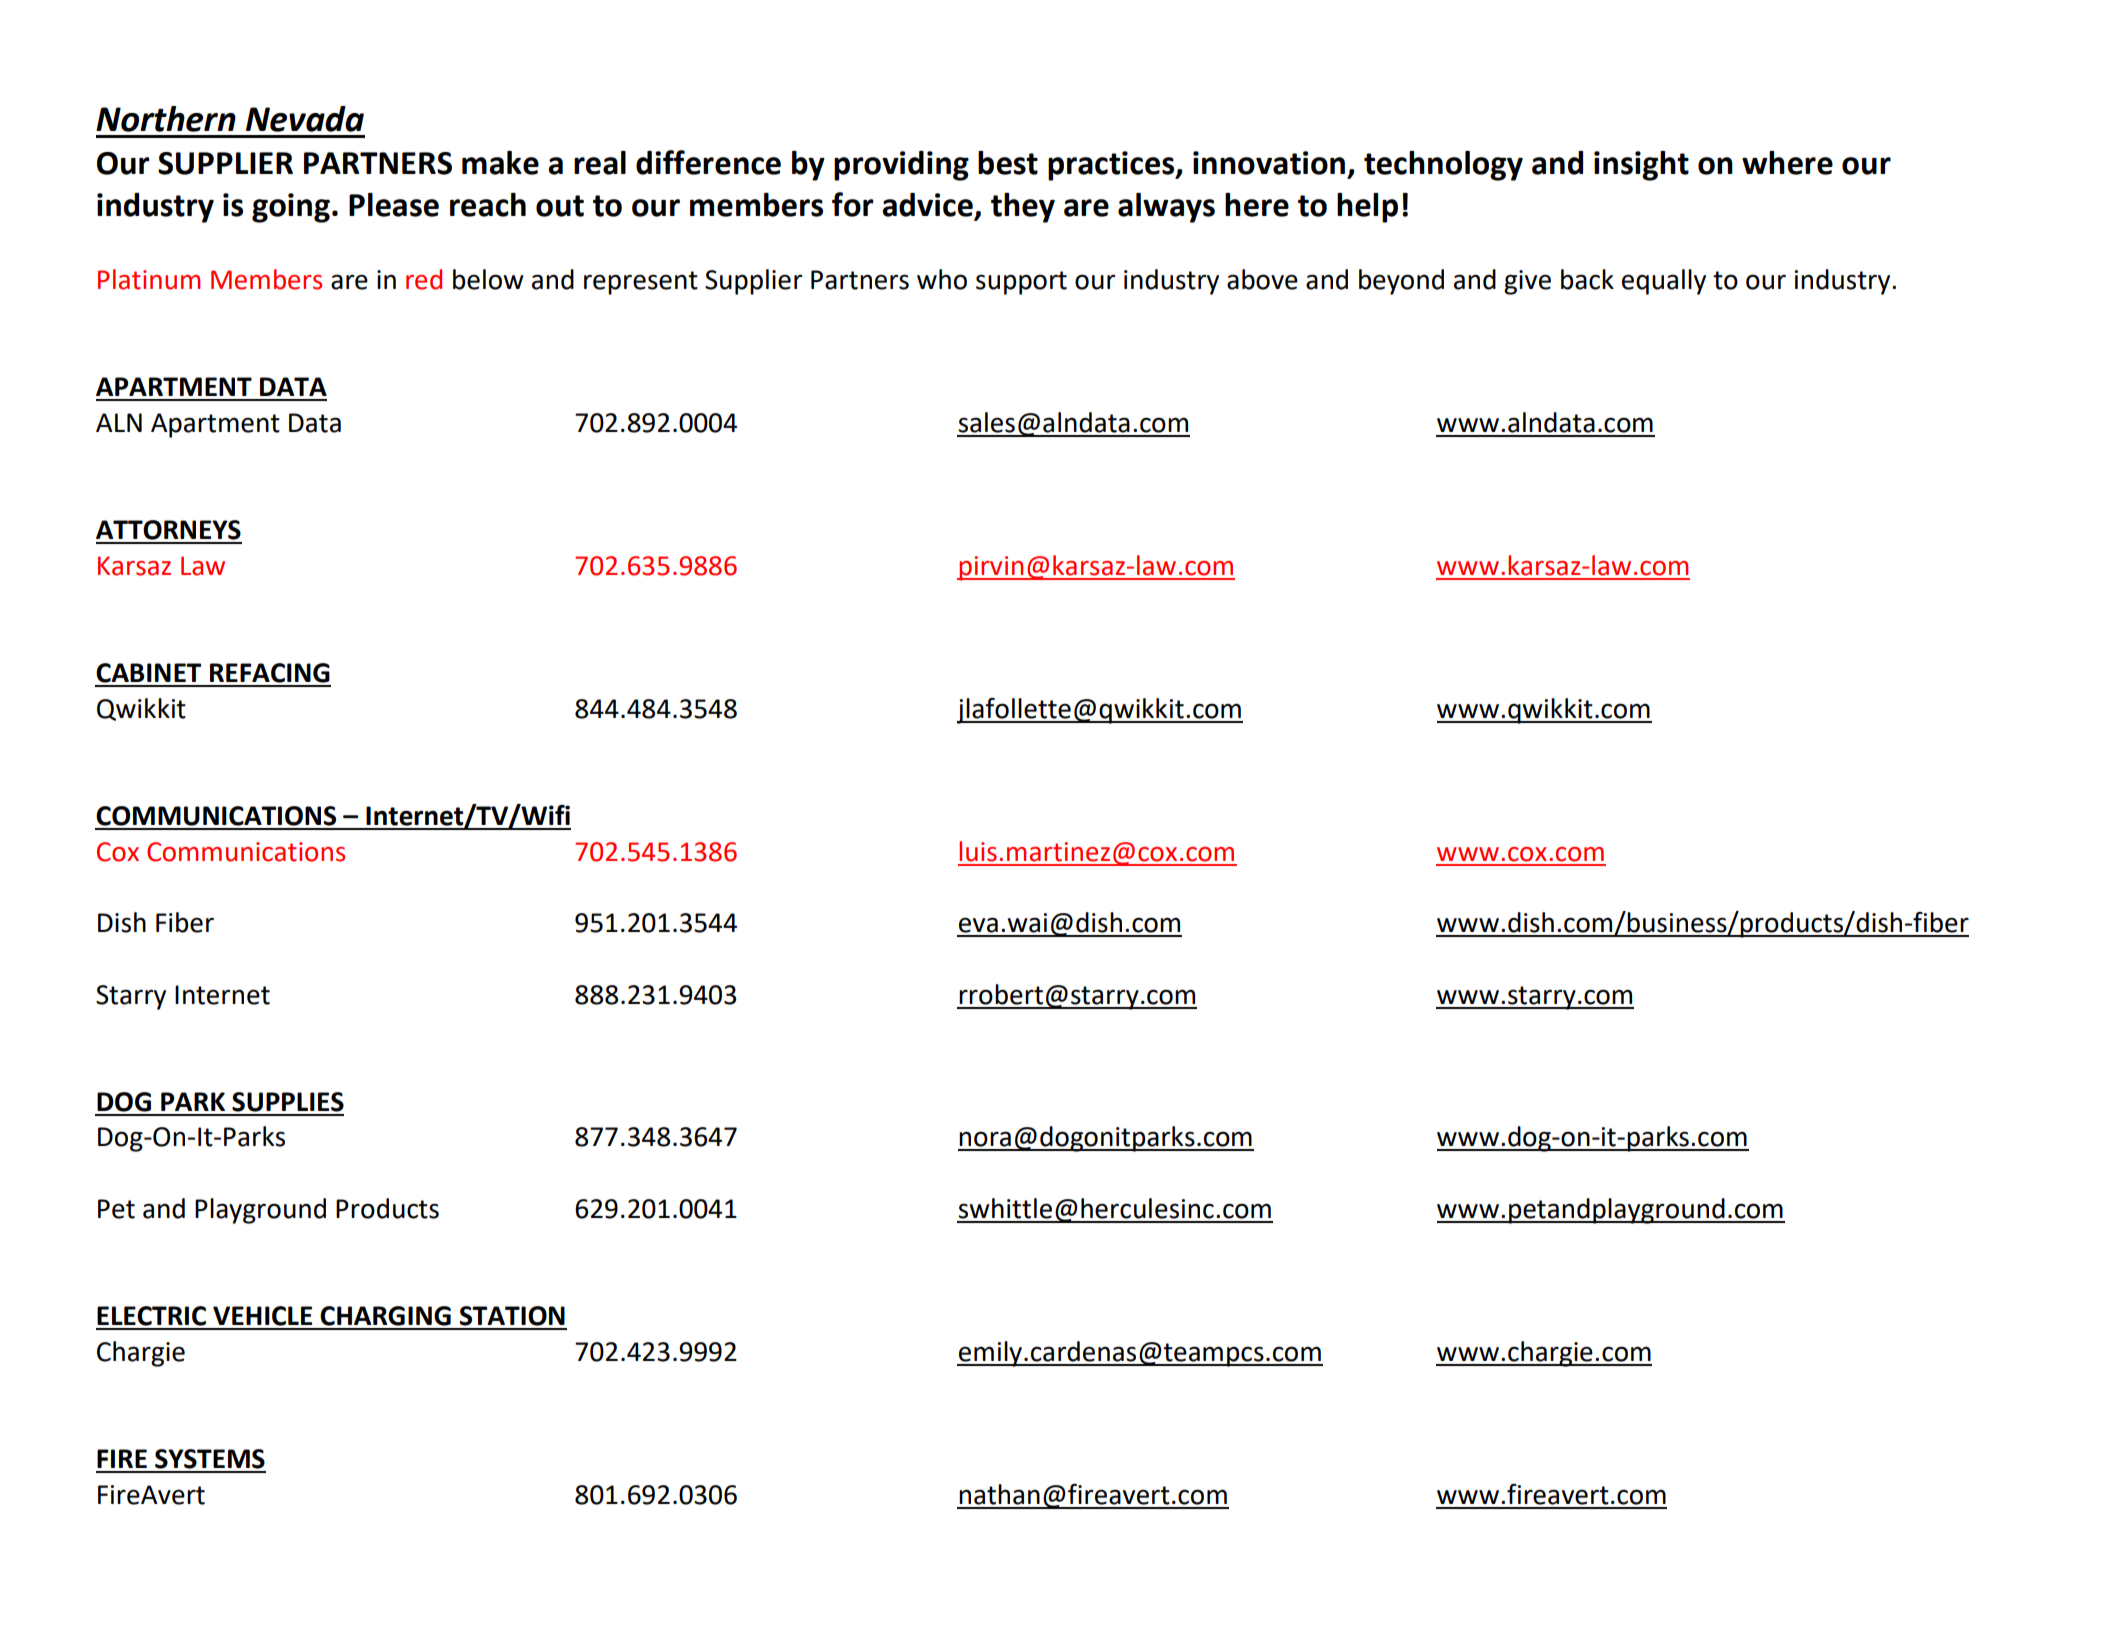 The image size is (2107, 1628). I want to click on providing, so click(901, 166).
